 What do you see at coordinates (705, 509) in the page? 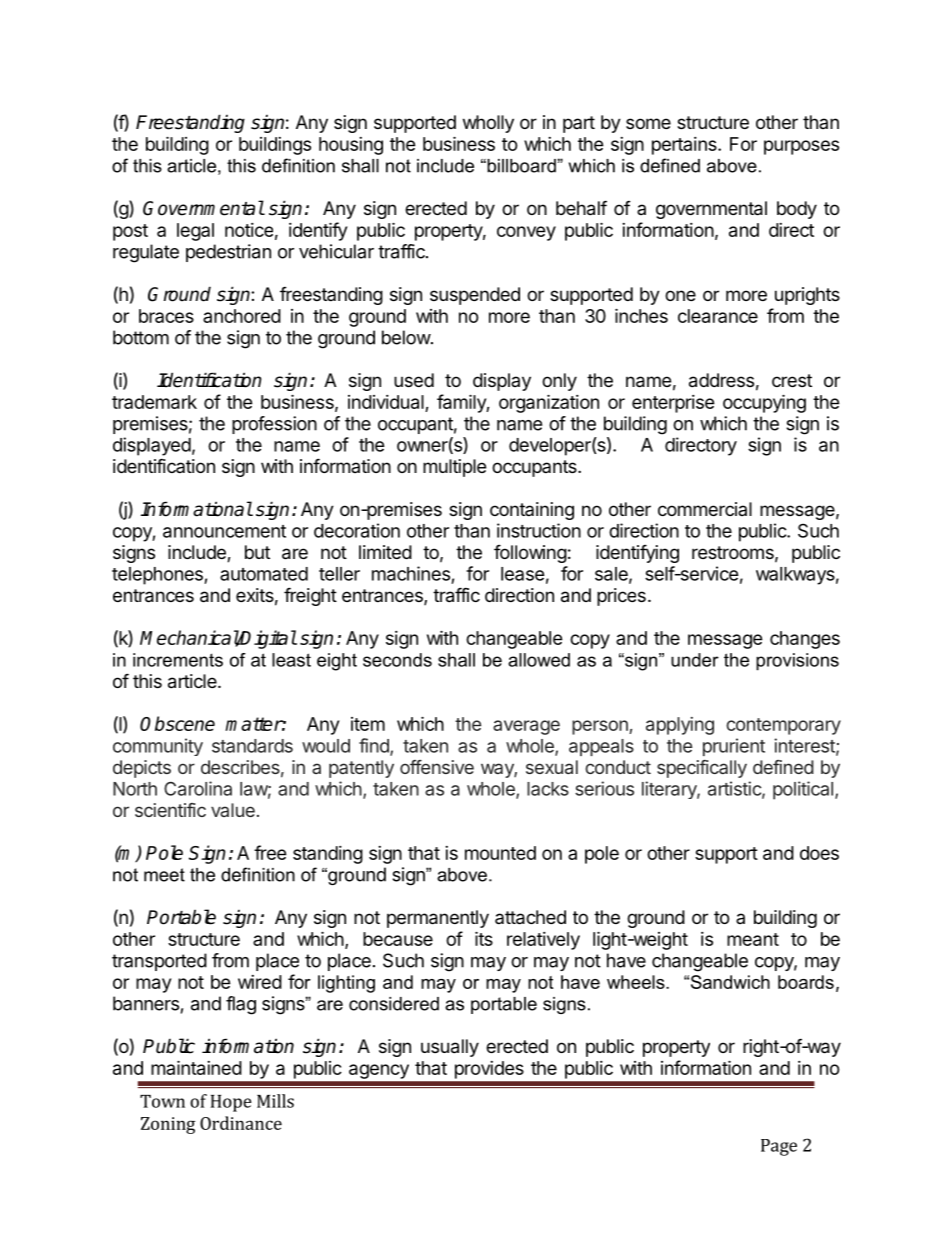
I see `commercial` at bounding box center [705, 509].
